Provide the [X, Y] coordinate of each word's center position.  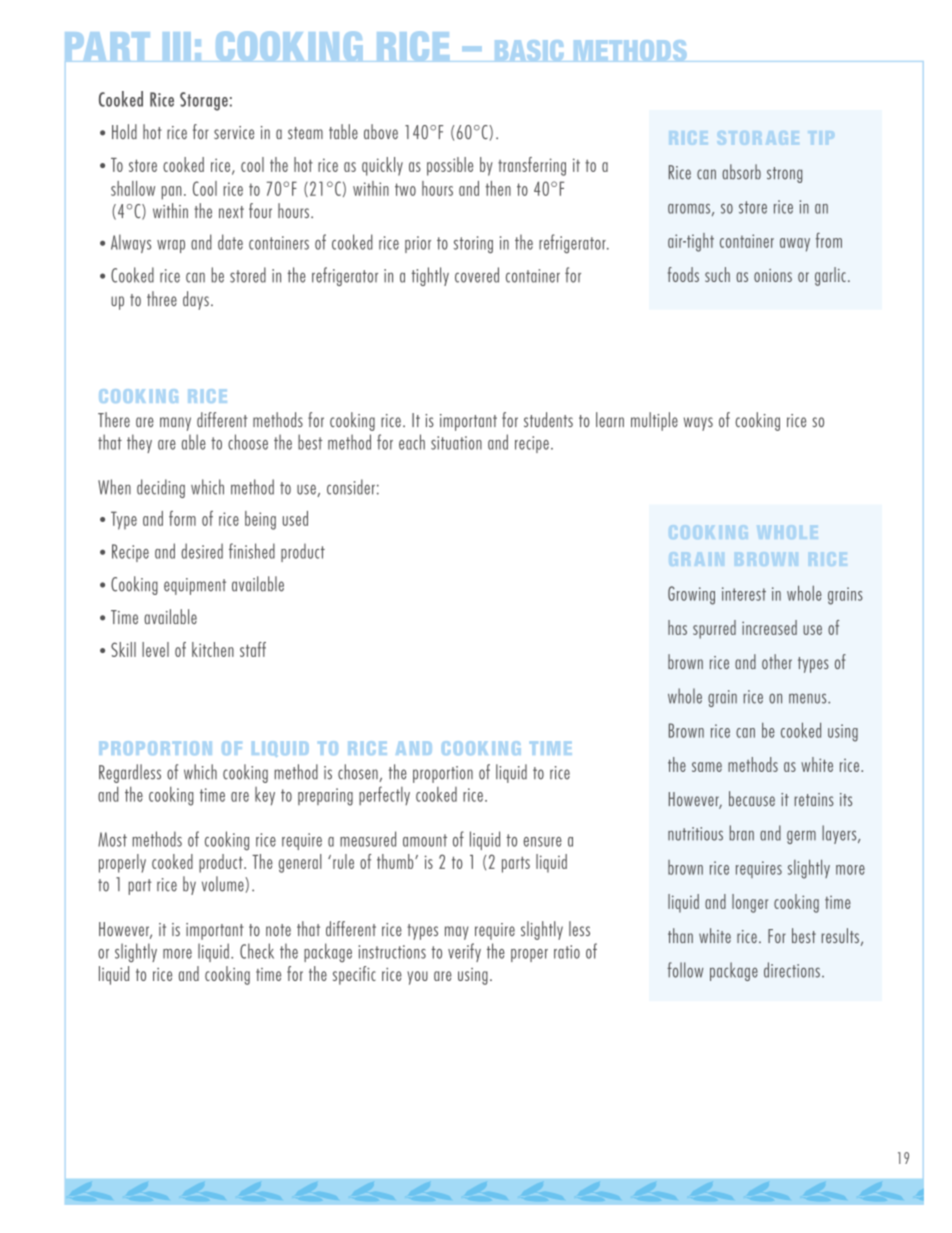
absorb [741, 172]
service [234, 132]
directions [792, 970]
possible [450, 166]
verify [464, 952]
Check [257, 951]
